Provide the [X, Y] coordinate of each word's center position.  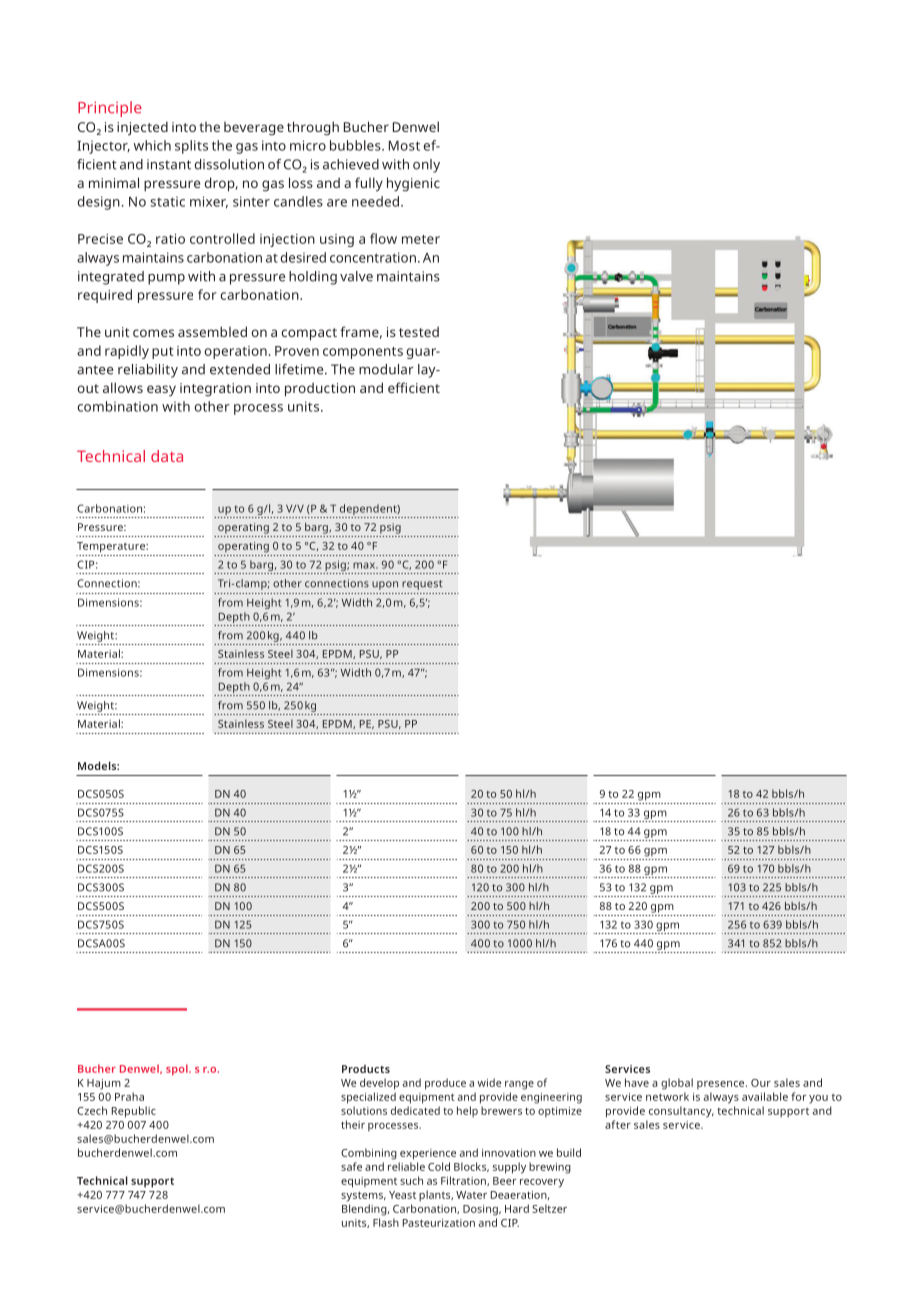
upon [385, 585]
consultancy [681, 1112]
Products [366, 1069]
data [167, 456]
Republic [134, 1112]
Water [471, 1195]
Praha [129, 1096]
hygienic [413, 184]
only [426, 166]
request [422, 585]
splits [191, 147]
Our [761, 1083]
